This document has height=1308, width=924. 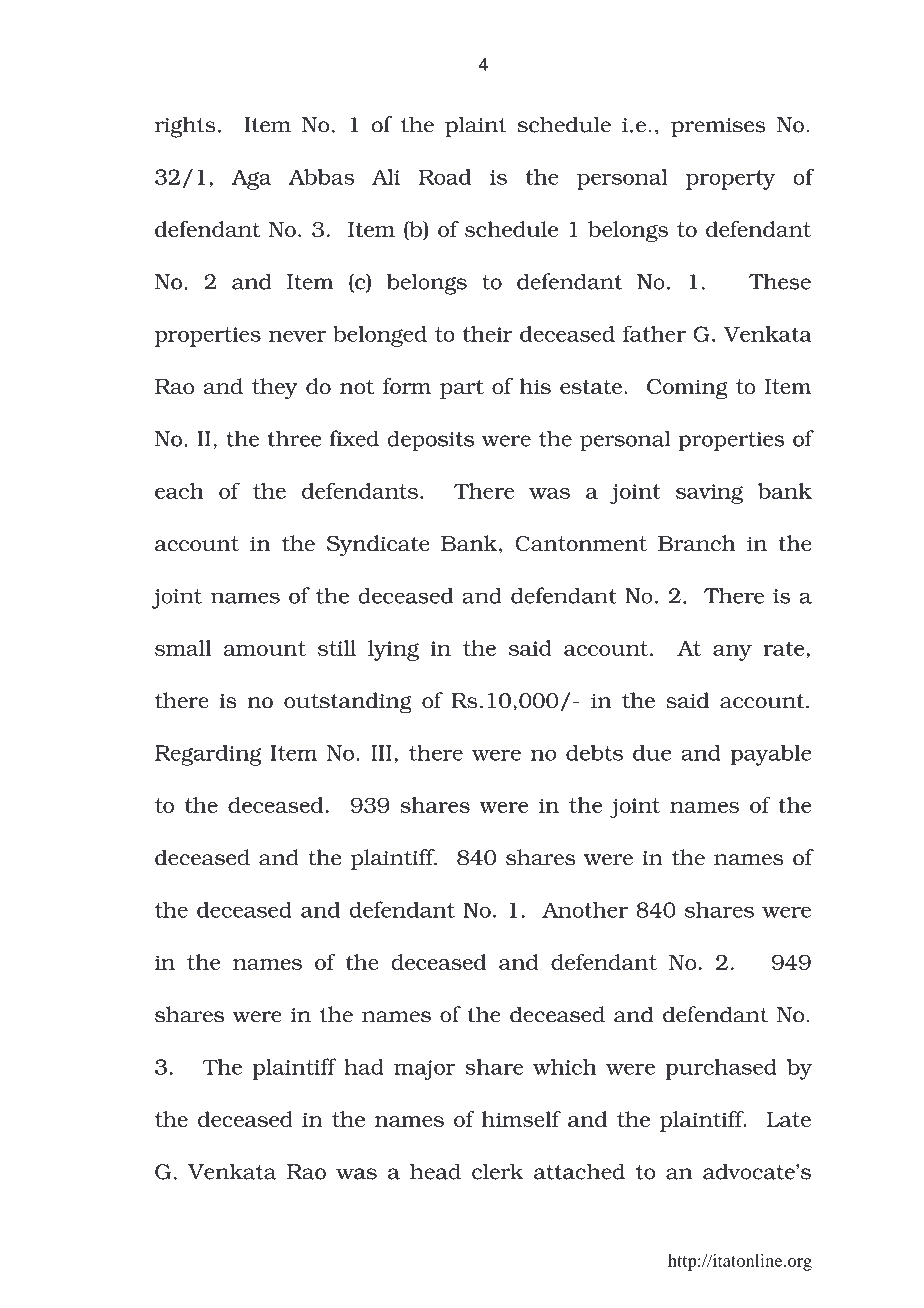 What do you see at coordinates (732, 653) in the document?
I see `any` at bounding box center [732, 653].
